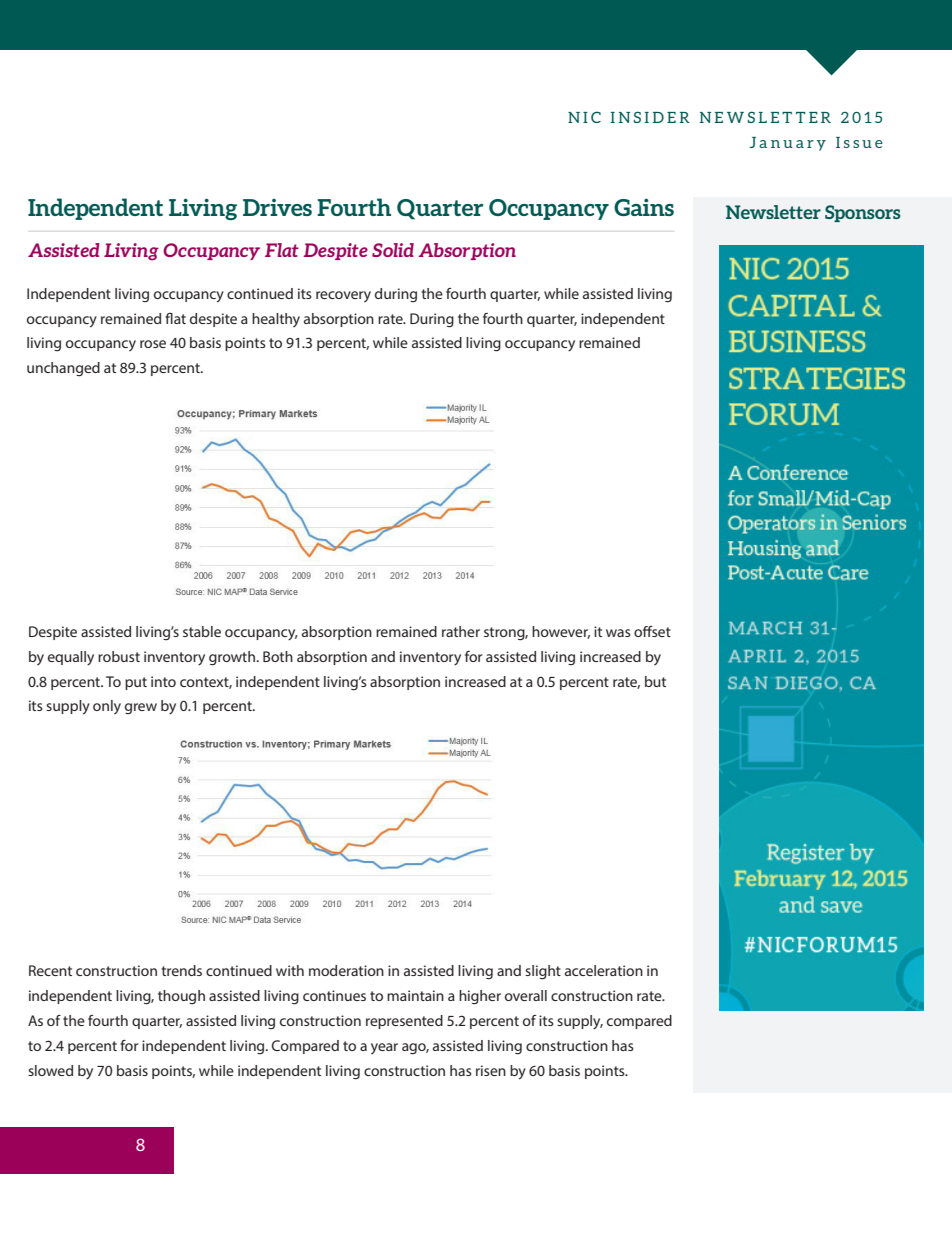 This image has height=1233, width=952. What do you see at coordinates (543, 972) in the image?
I see `slight` at bounding box center [543, 972].
